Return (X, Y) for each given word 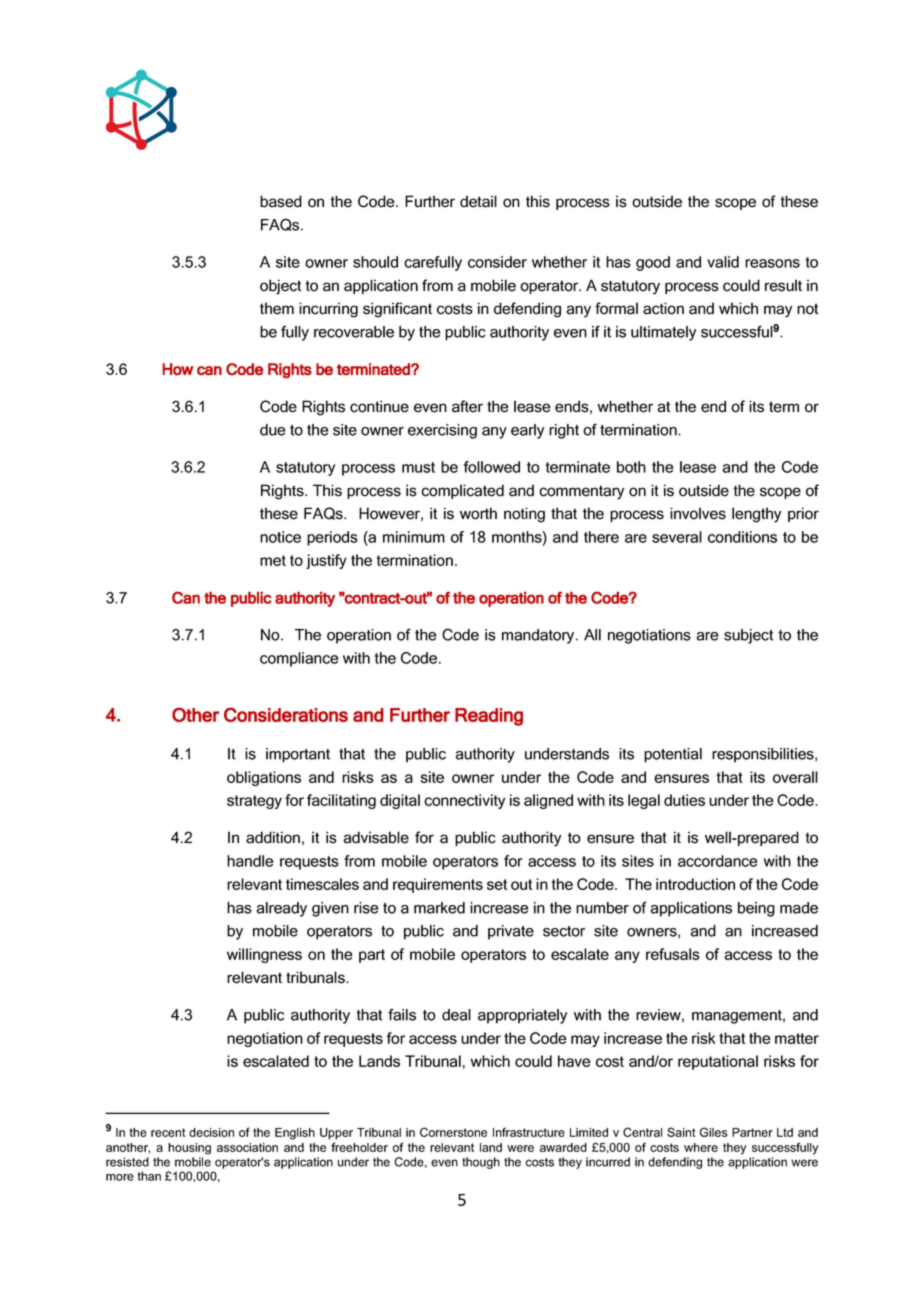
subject (749, 636)
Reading (489, 717)
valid (723, 262)
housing (189, 1149)
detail (478, 201)
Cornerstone (453, 1132)
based (281, 201)
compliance (299, 659)
